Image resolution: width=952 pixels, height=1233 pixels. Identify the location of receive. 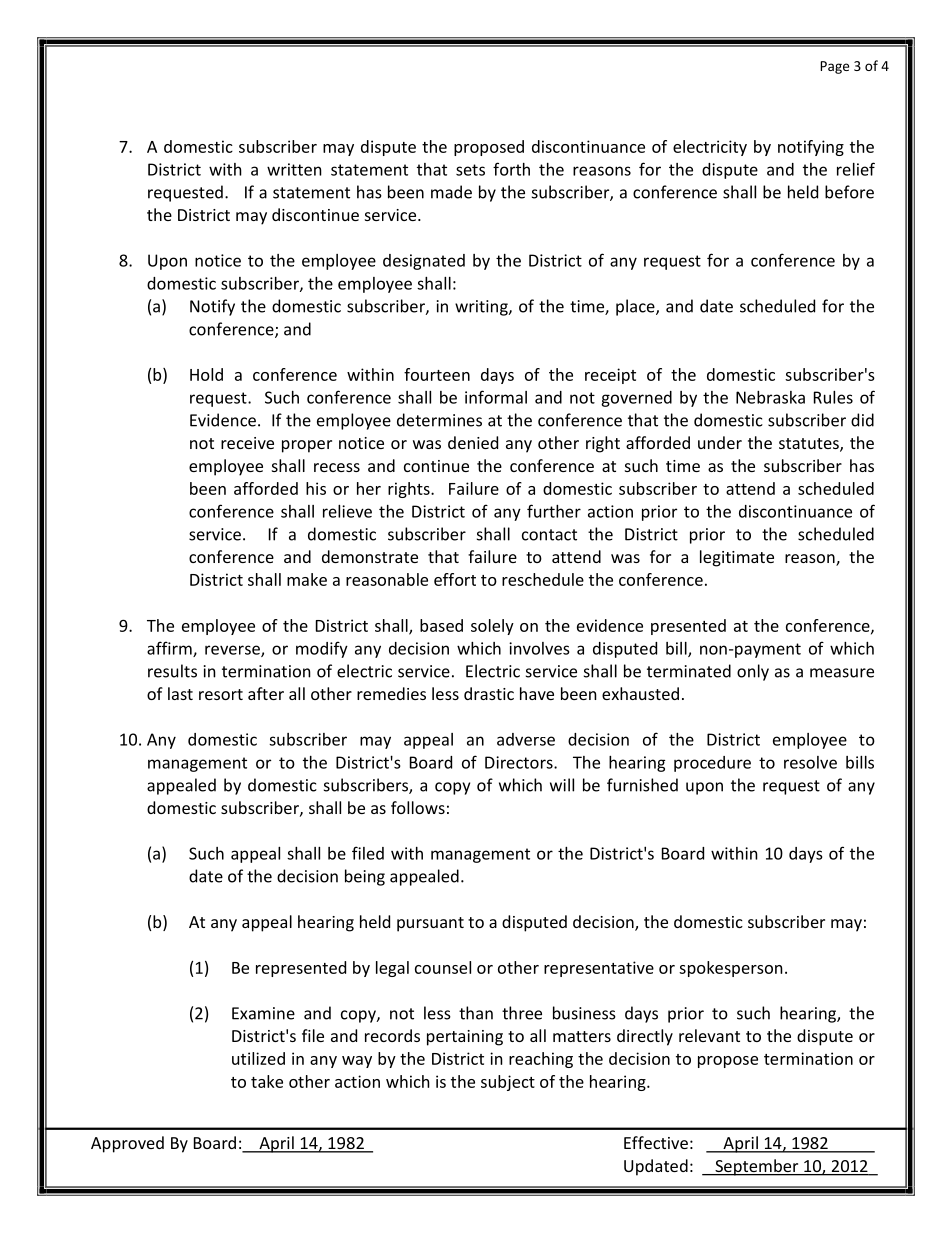
(247, 443).
